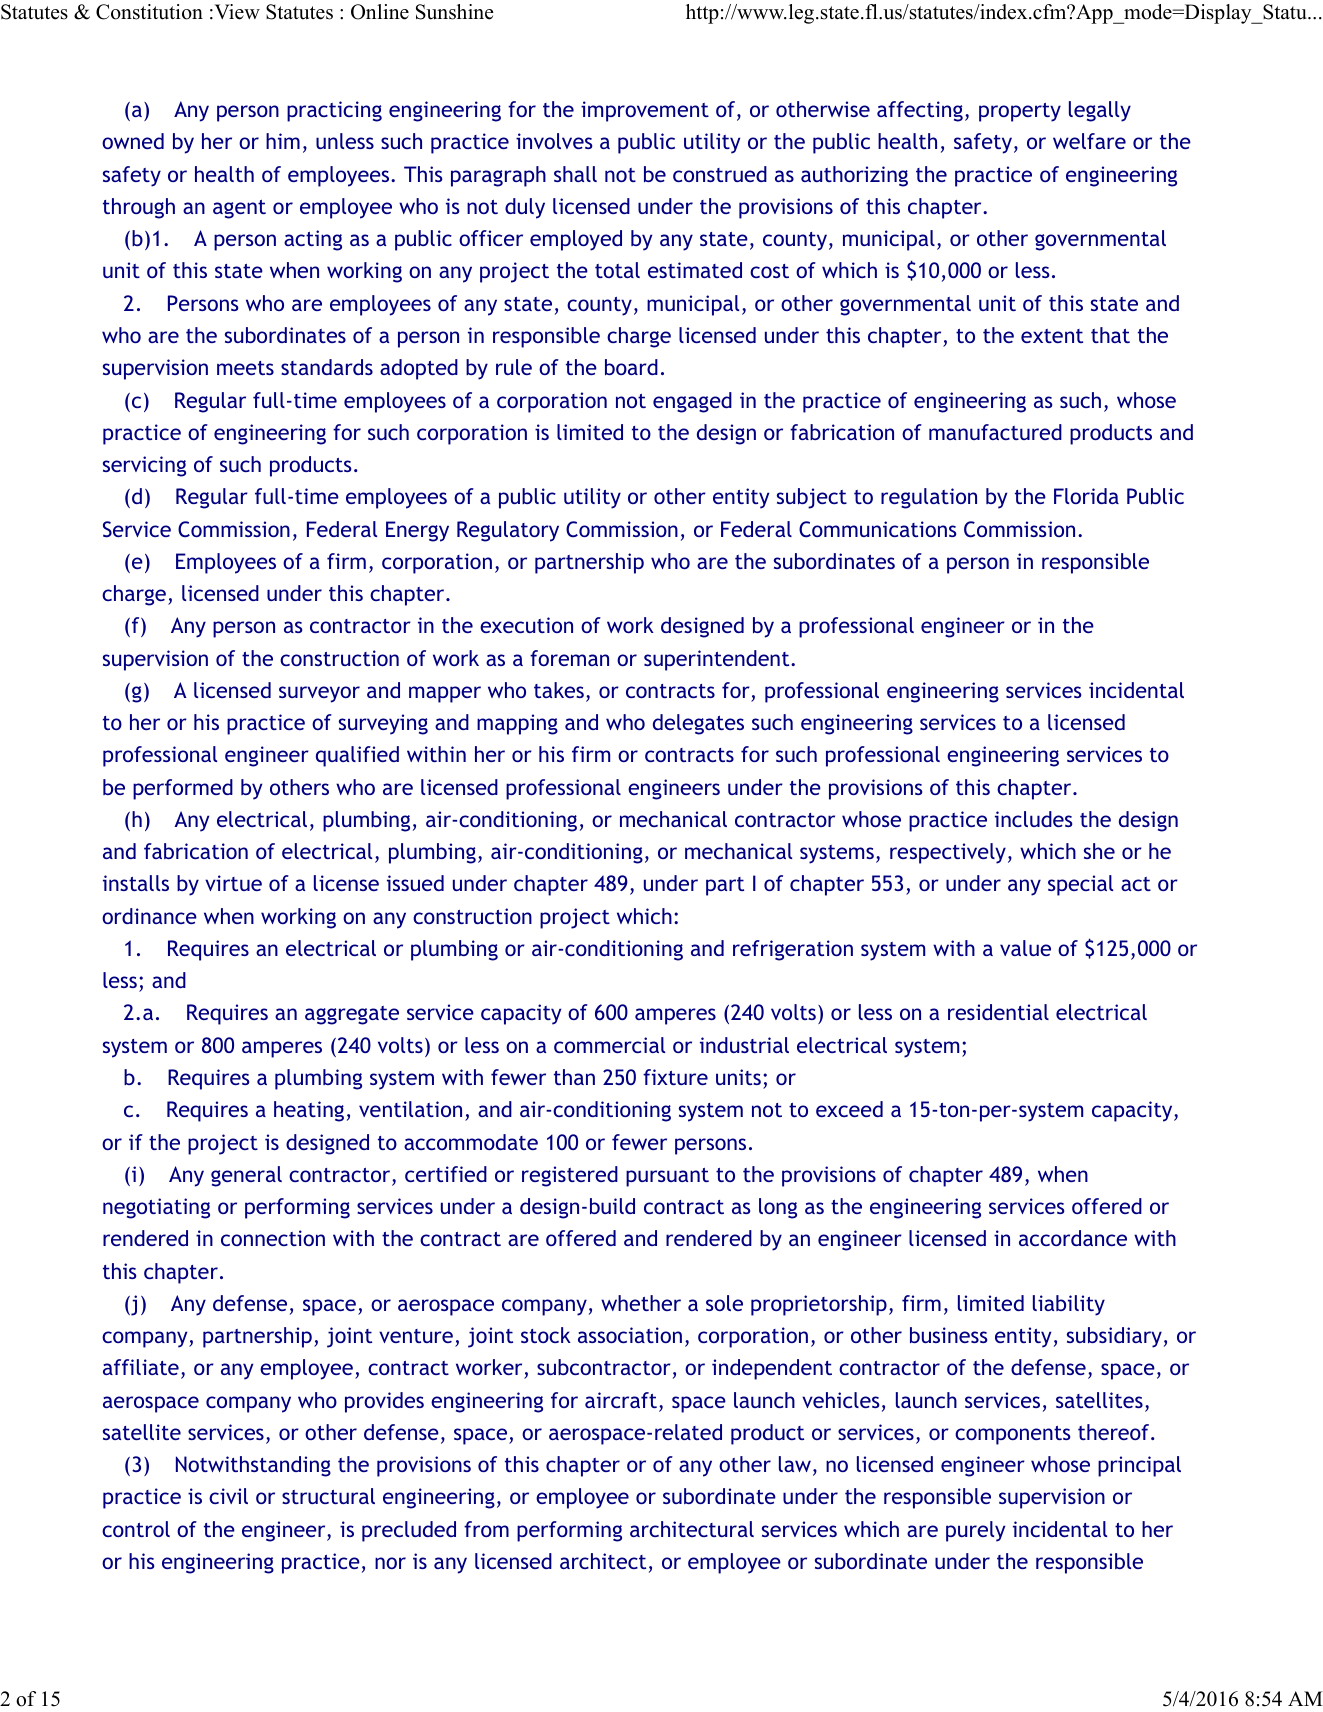  What do you see at coordinates (228, 1496) in the image?
I see `civil` at bounding box center [228, 1496].
